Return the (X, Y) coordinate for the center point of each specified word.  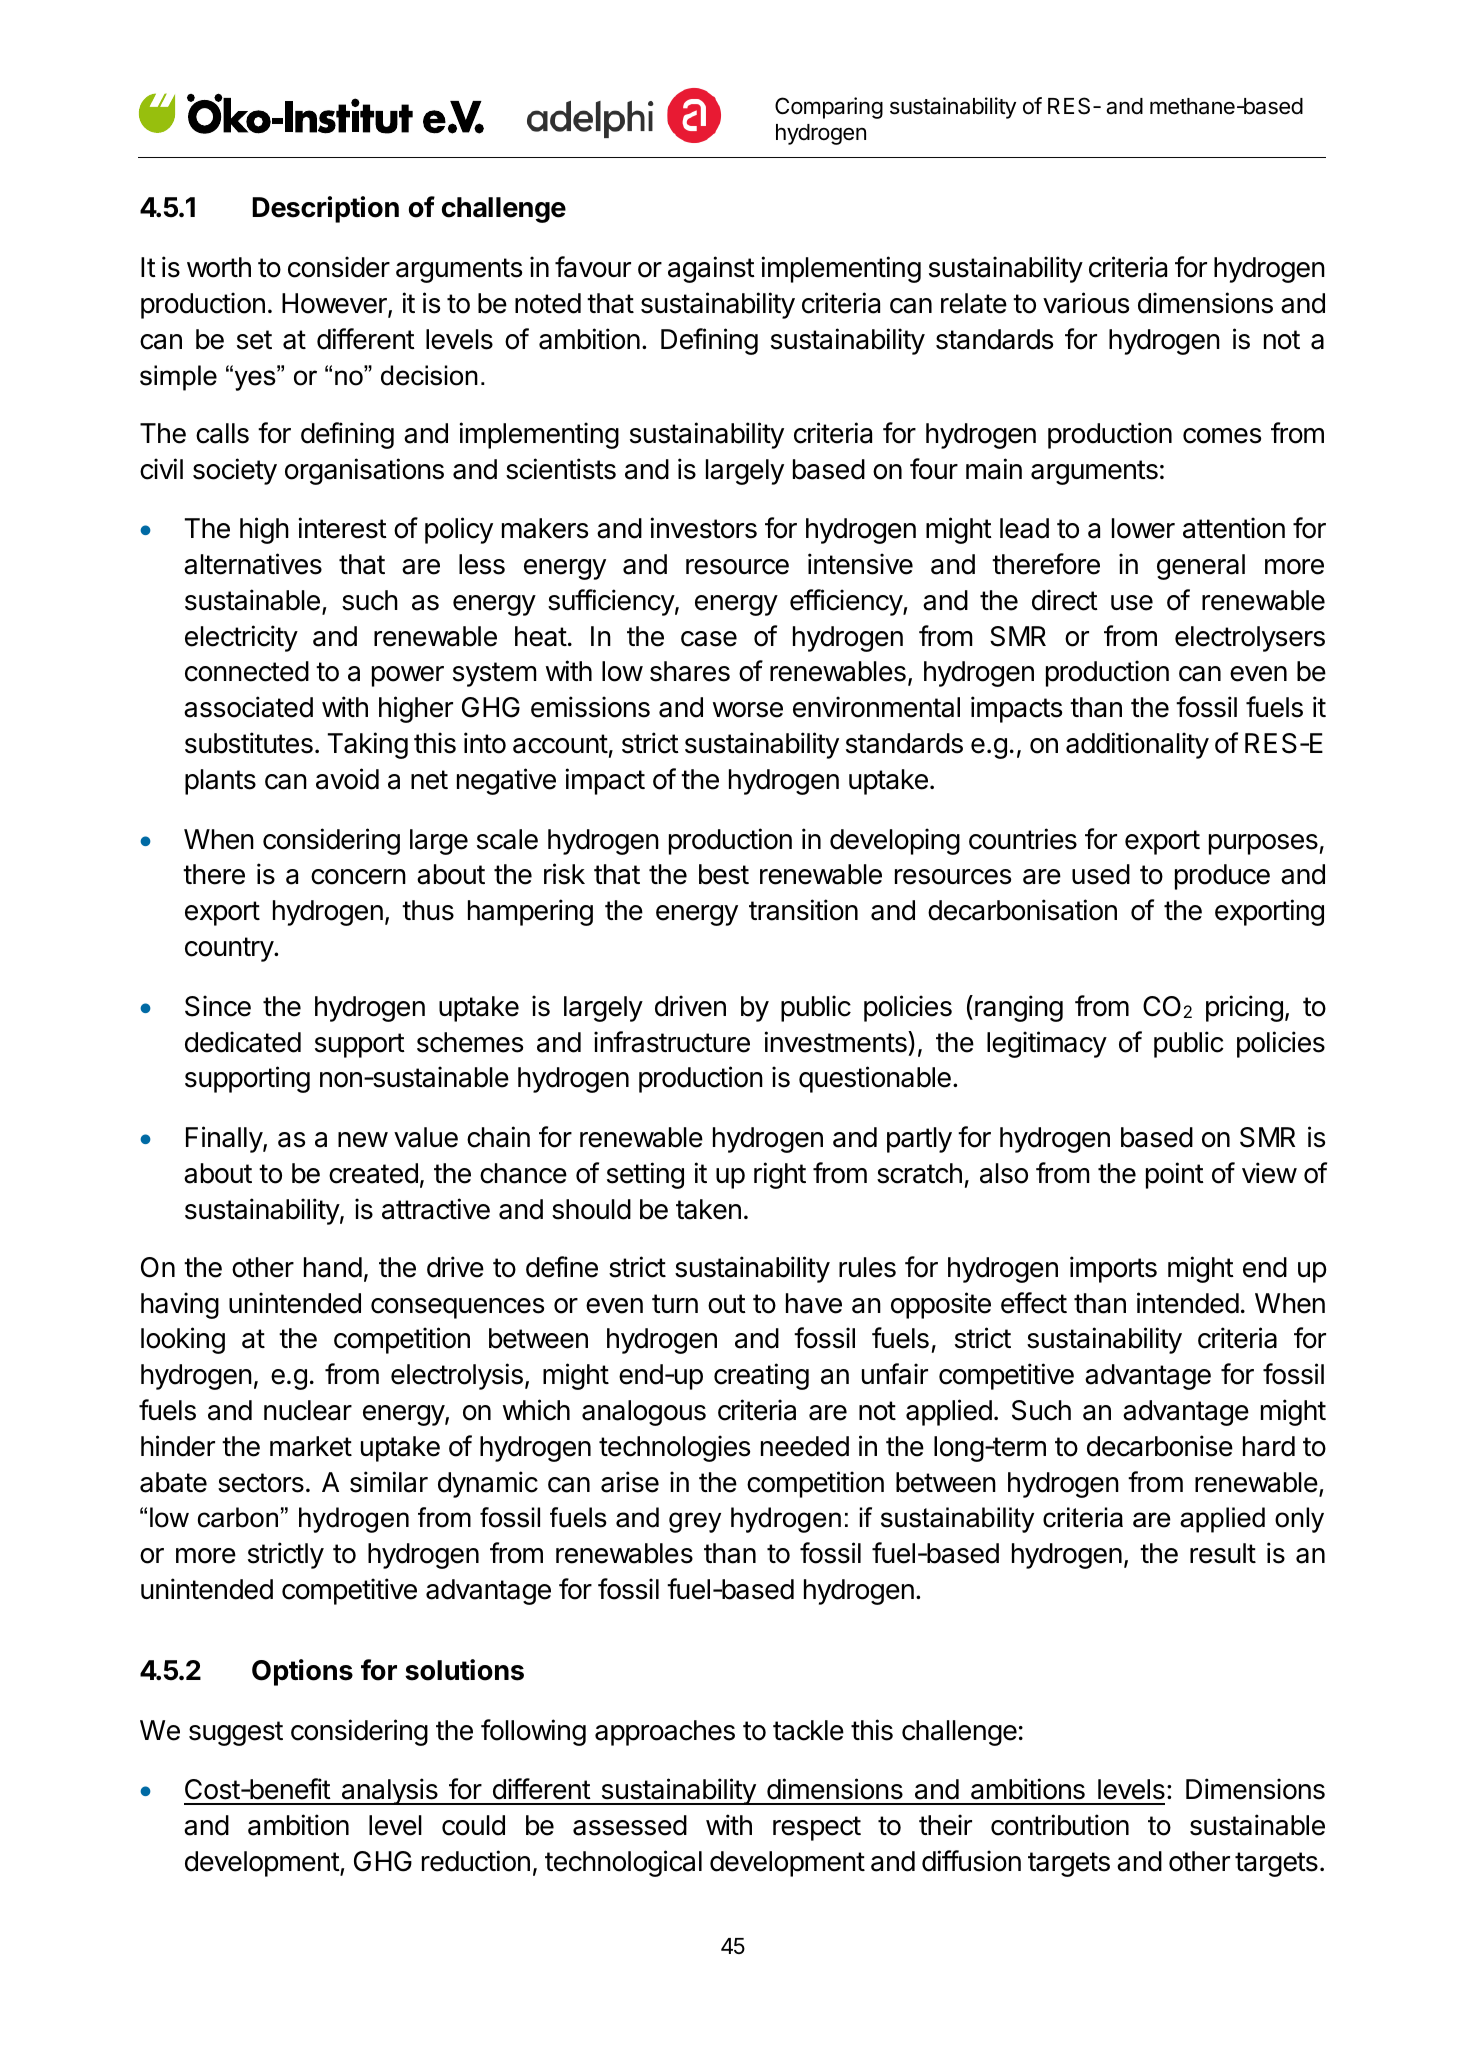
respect (817, 1828)
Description (325, 209)
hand (333, 1267)
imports (1113, 1269)
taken (708, 1209)
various (1086, 303)
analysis (389, 1791)
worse (748, 710)
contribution (1060, 1825)
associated (248, 707)
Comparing (829, 108)
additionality (1137, 745)
